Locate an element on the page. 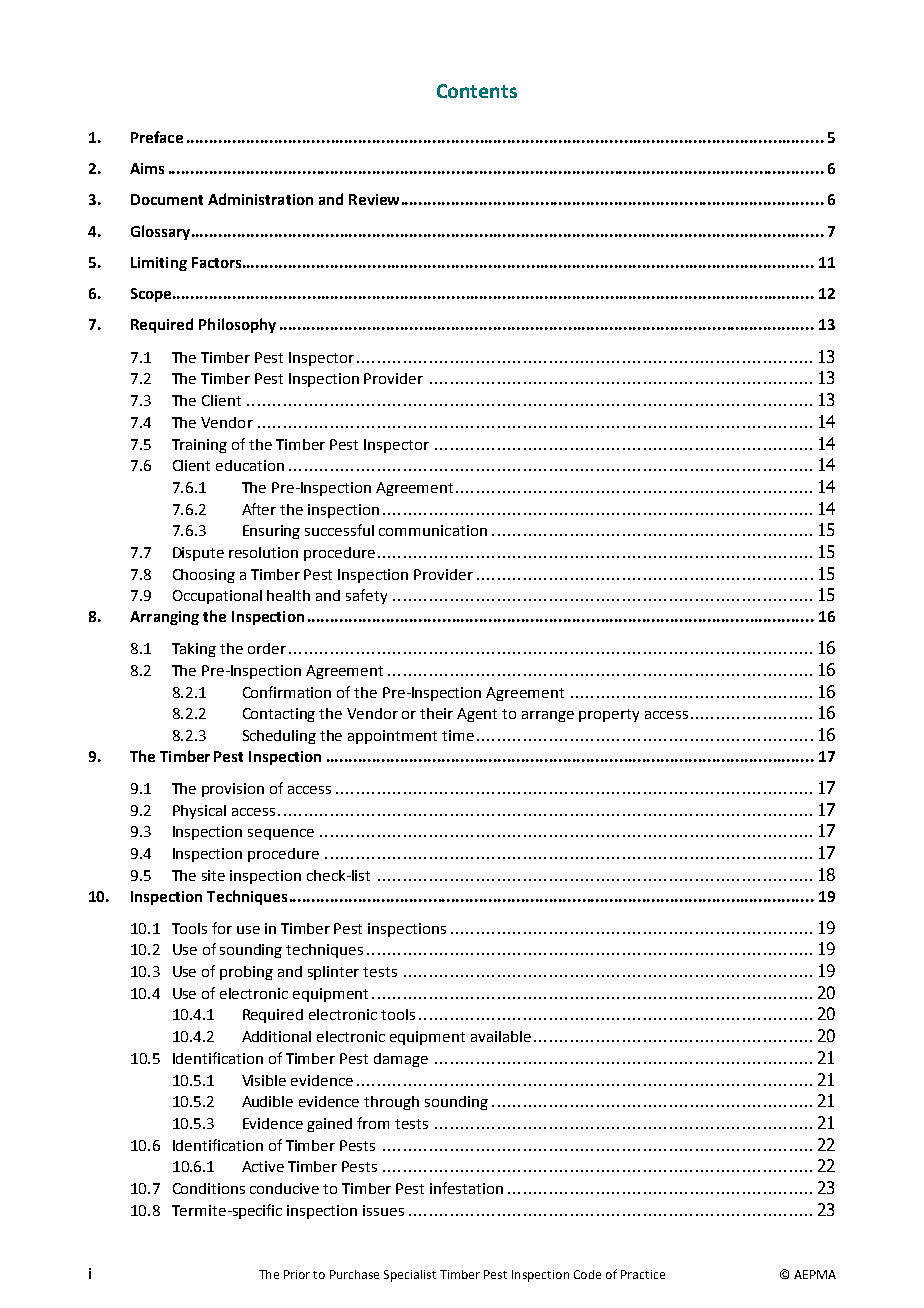  Taking is located at coordinates (194, 650).
